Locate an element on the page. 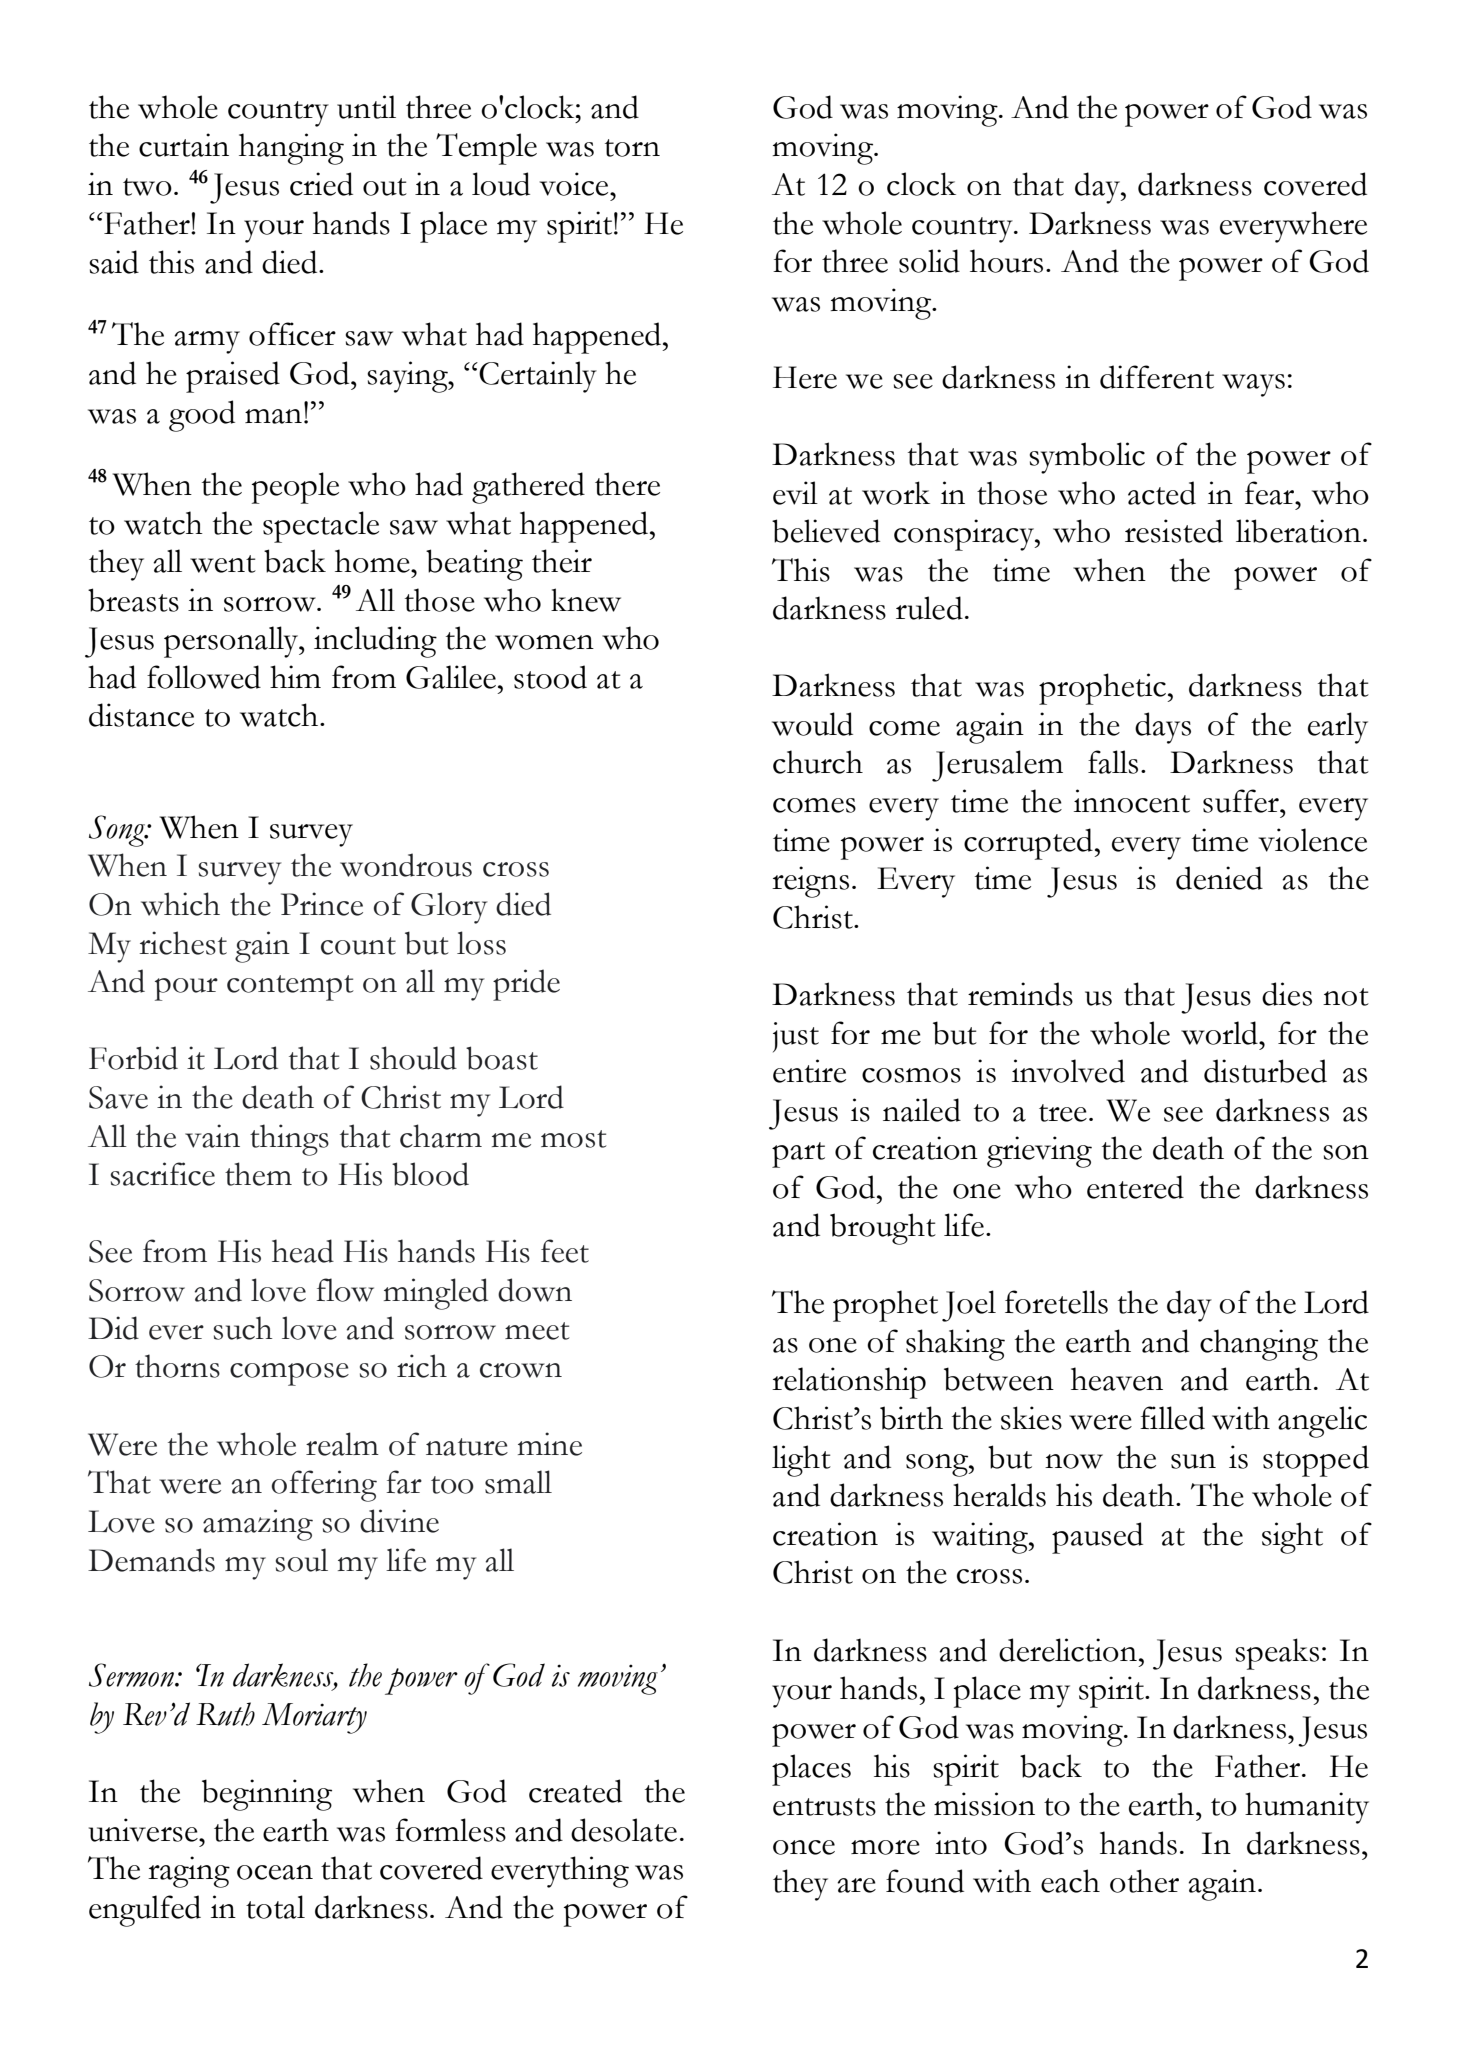  contempt is located at coordinates (290, 988).
